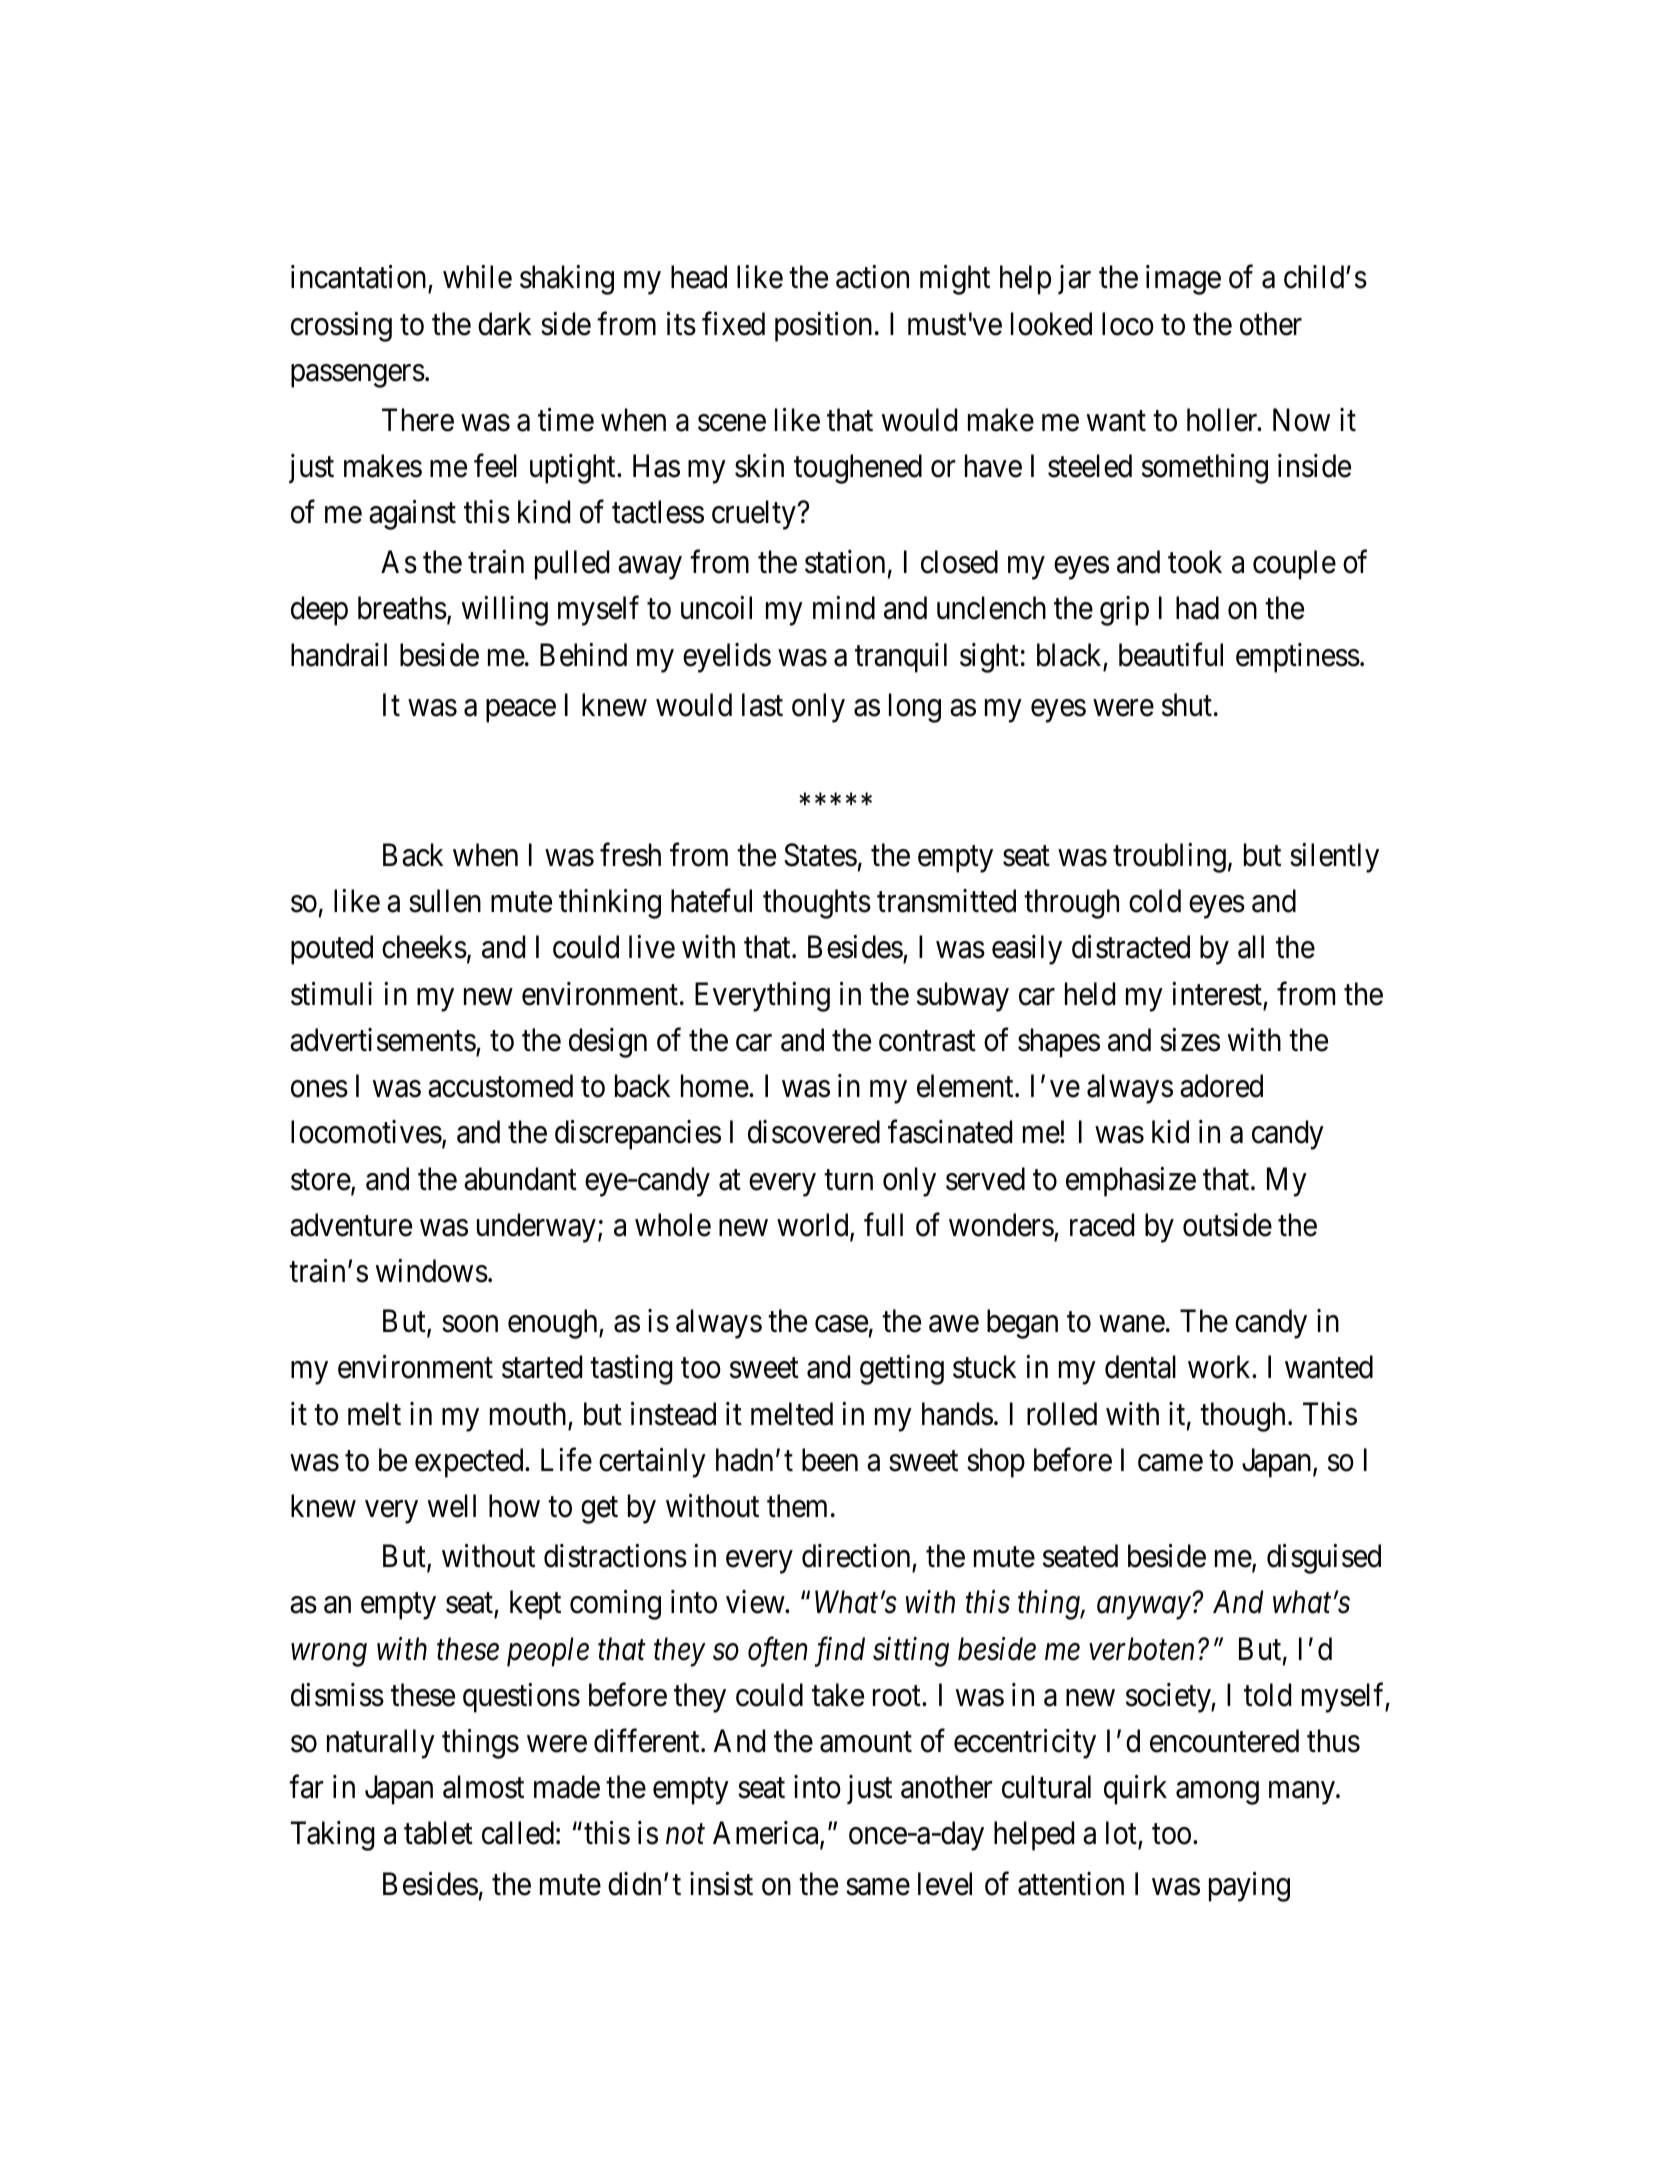 The height and width of the document is (2167, 1675). Describe the element at coordinates (445, 901) in the document. I see `sullen` at that location.
